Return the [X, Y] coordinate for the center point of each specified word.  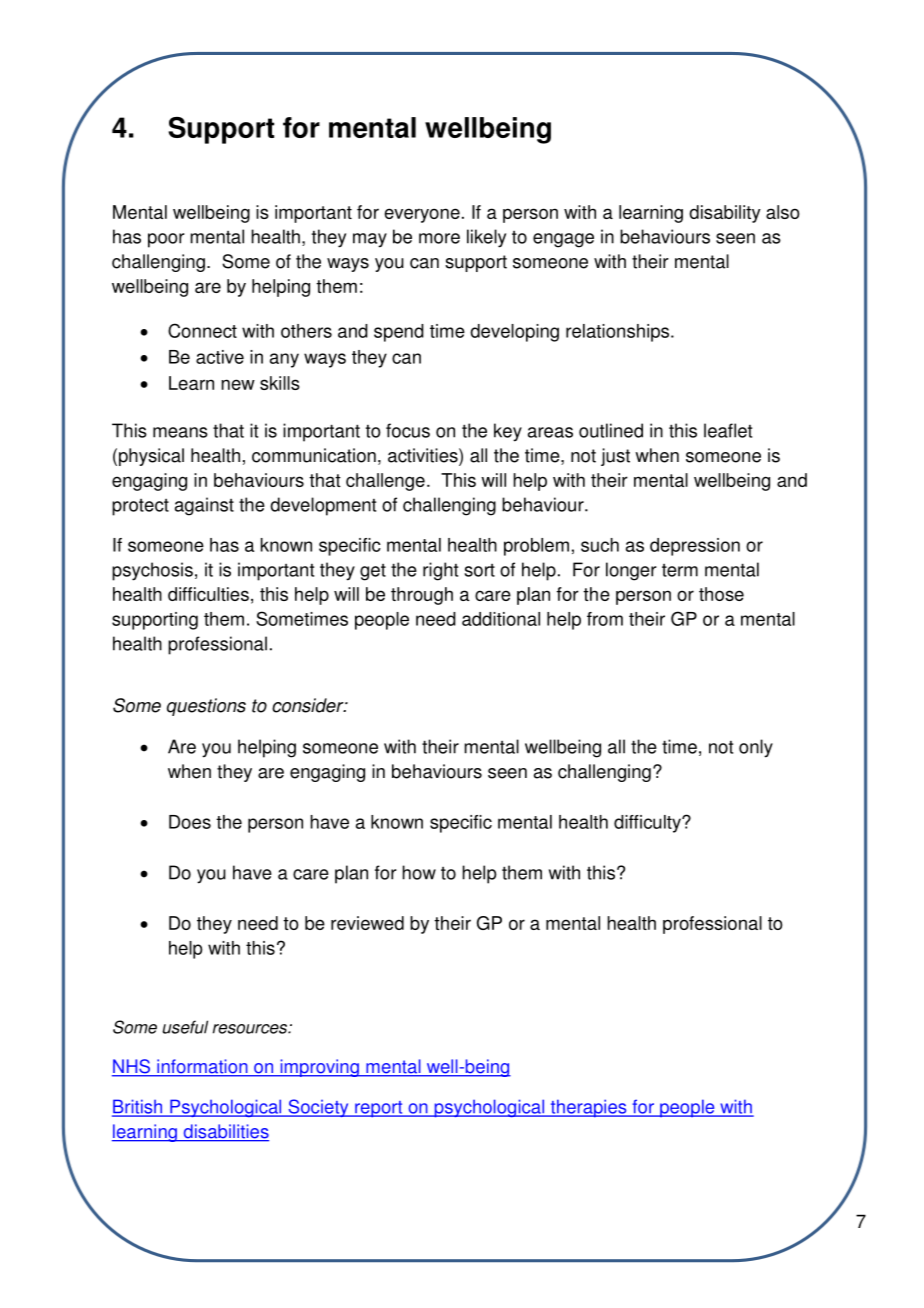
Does [190, 822]
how [419, 872]
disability [725, 214]
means [180, 432]
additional [501, 619]
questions [206, 707]
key [508, 432]
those [721, 594]
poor [166, 240]
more [439, 238]
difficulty [648, 824]
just [615, 457]
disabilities [225, 1132]
